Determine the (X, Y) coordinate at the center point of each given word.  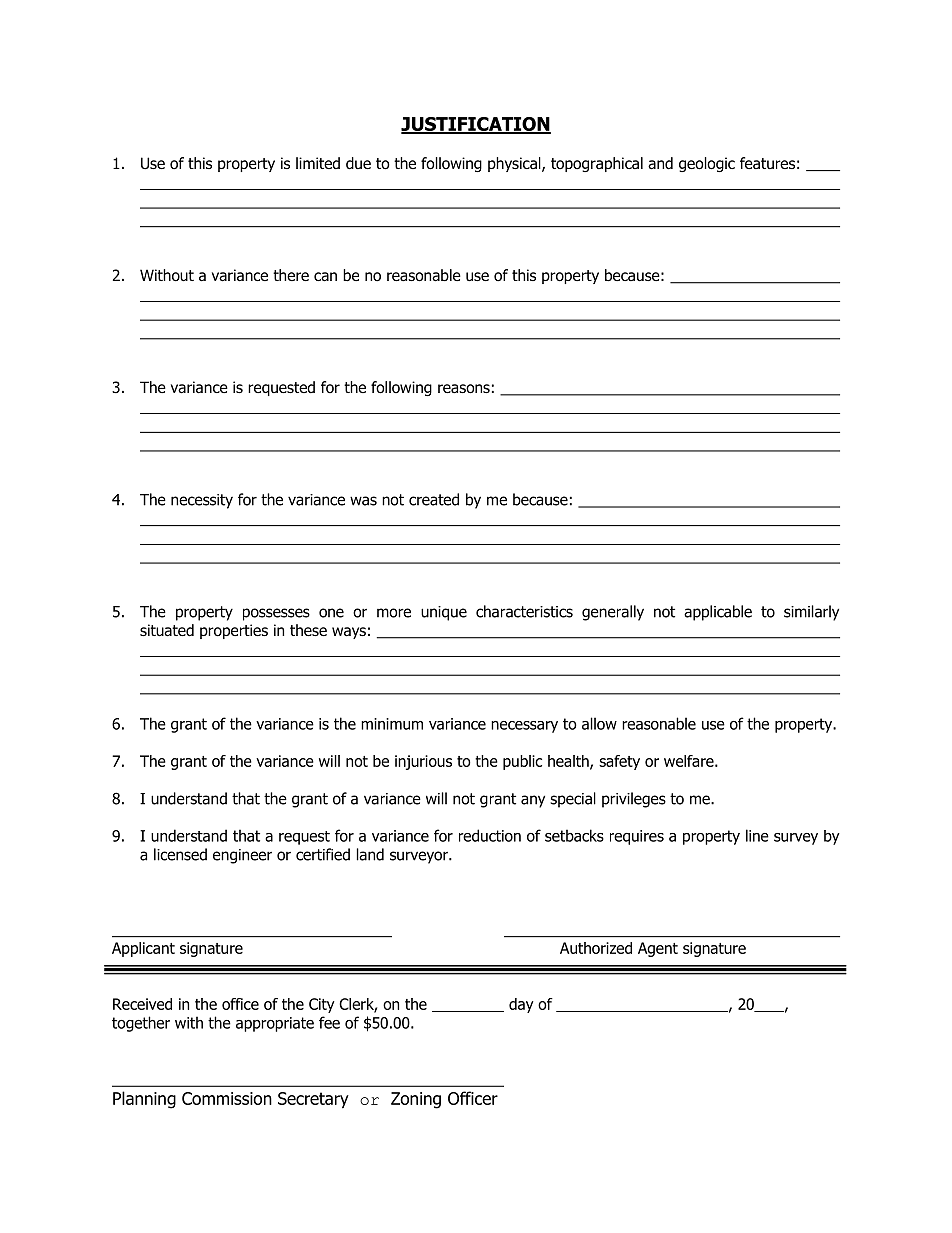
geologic (707, 164)
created (434, 499)
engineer (242, 856)
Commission (227, 1098)
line (757, 835)
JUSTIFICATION (476, 125)
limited (318, 163)
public (522, 762)
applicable (718, 613)
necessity (202, 501)
